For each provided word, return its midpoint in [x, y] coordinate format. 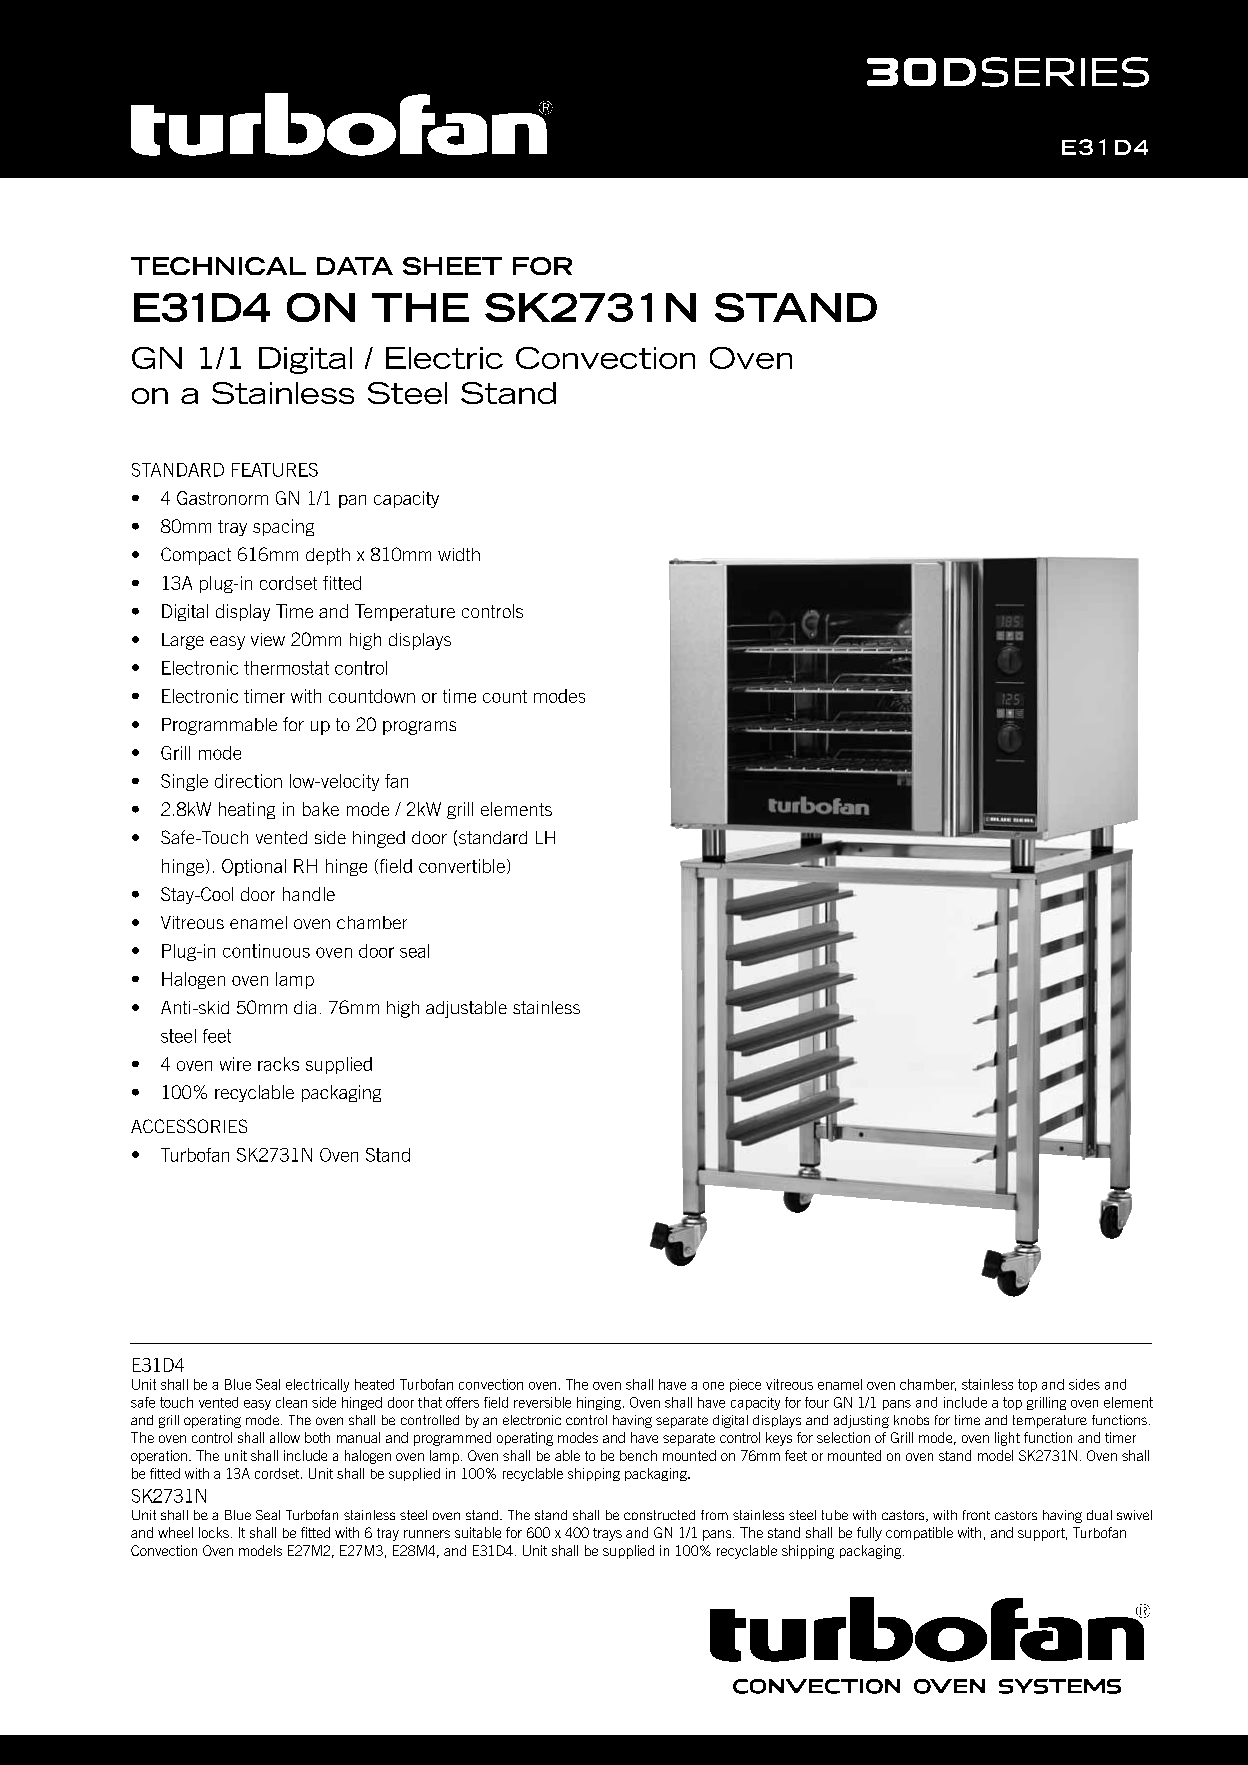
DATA [355, 266]
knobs [911, 1420]
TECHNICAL [218, 266]
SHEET [452, 266]
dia [305, 1007]
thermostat [286, 668]
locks [214, 1532]
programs [419, 728]
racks [278, 1064]
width [459, 554]
